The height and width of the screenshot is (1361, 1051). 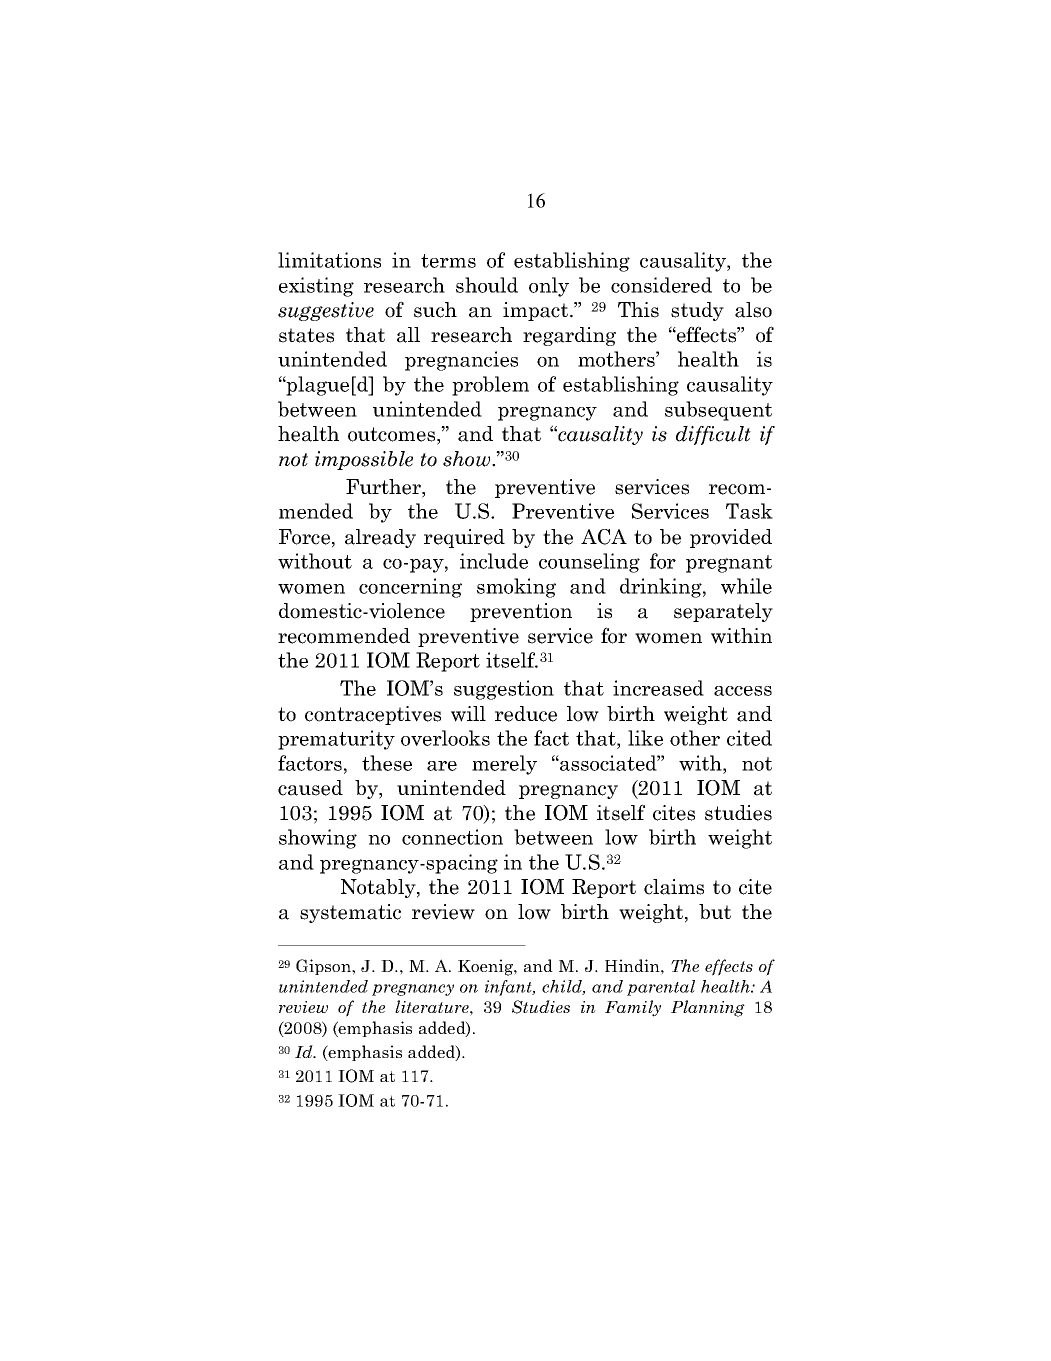 I want to click on prevention, so click(x=521, y=612).
